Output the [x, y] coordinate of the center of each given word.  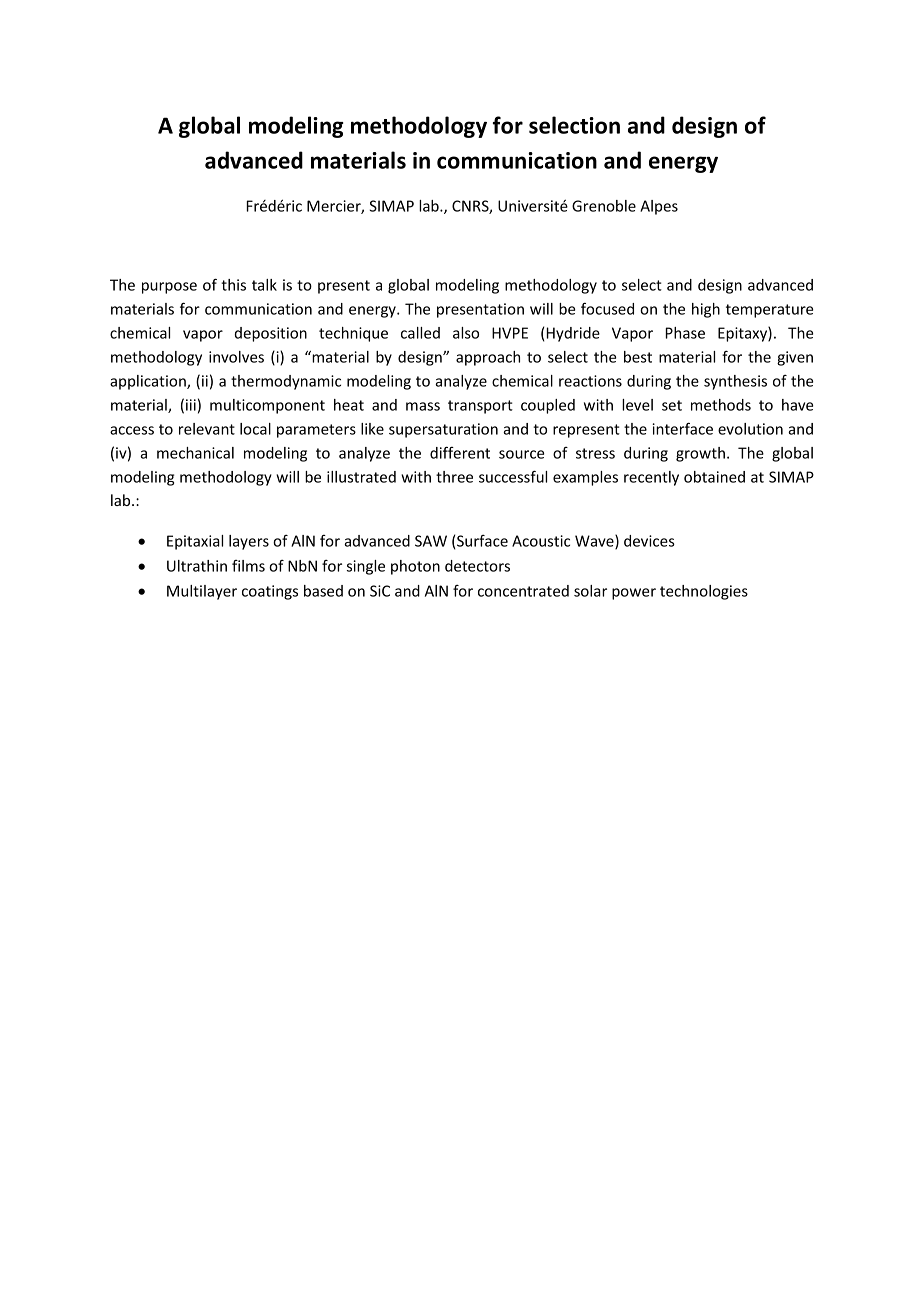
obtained [714, 477]
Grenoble [604, 206]
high [706, 310]
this [233, 285]
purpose [169, 288]
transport [480, 407]
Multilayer [202, 592]
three [454, 477]
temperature [769, 311]
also [466, 333]
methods [721, 405]
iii [191, 405]
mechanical [195, 453]
